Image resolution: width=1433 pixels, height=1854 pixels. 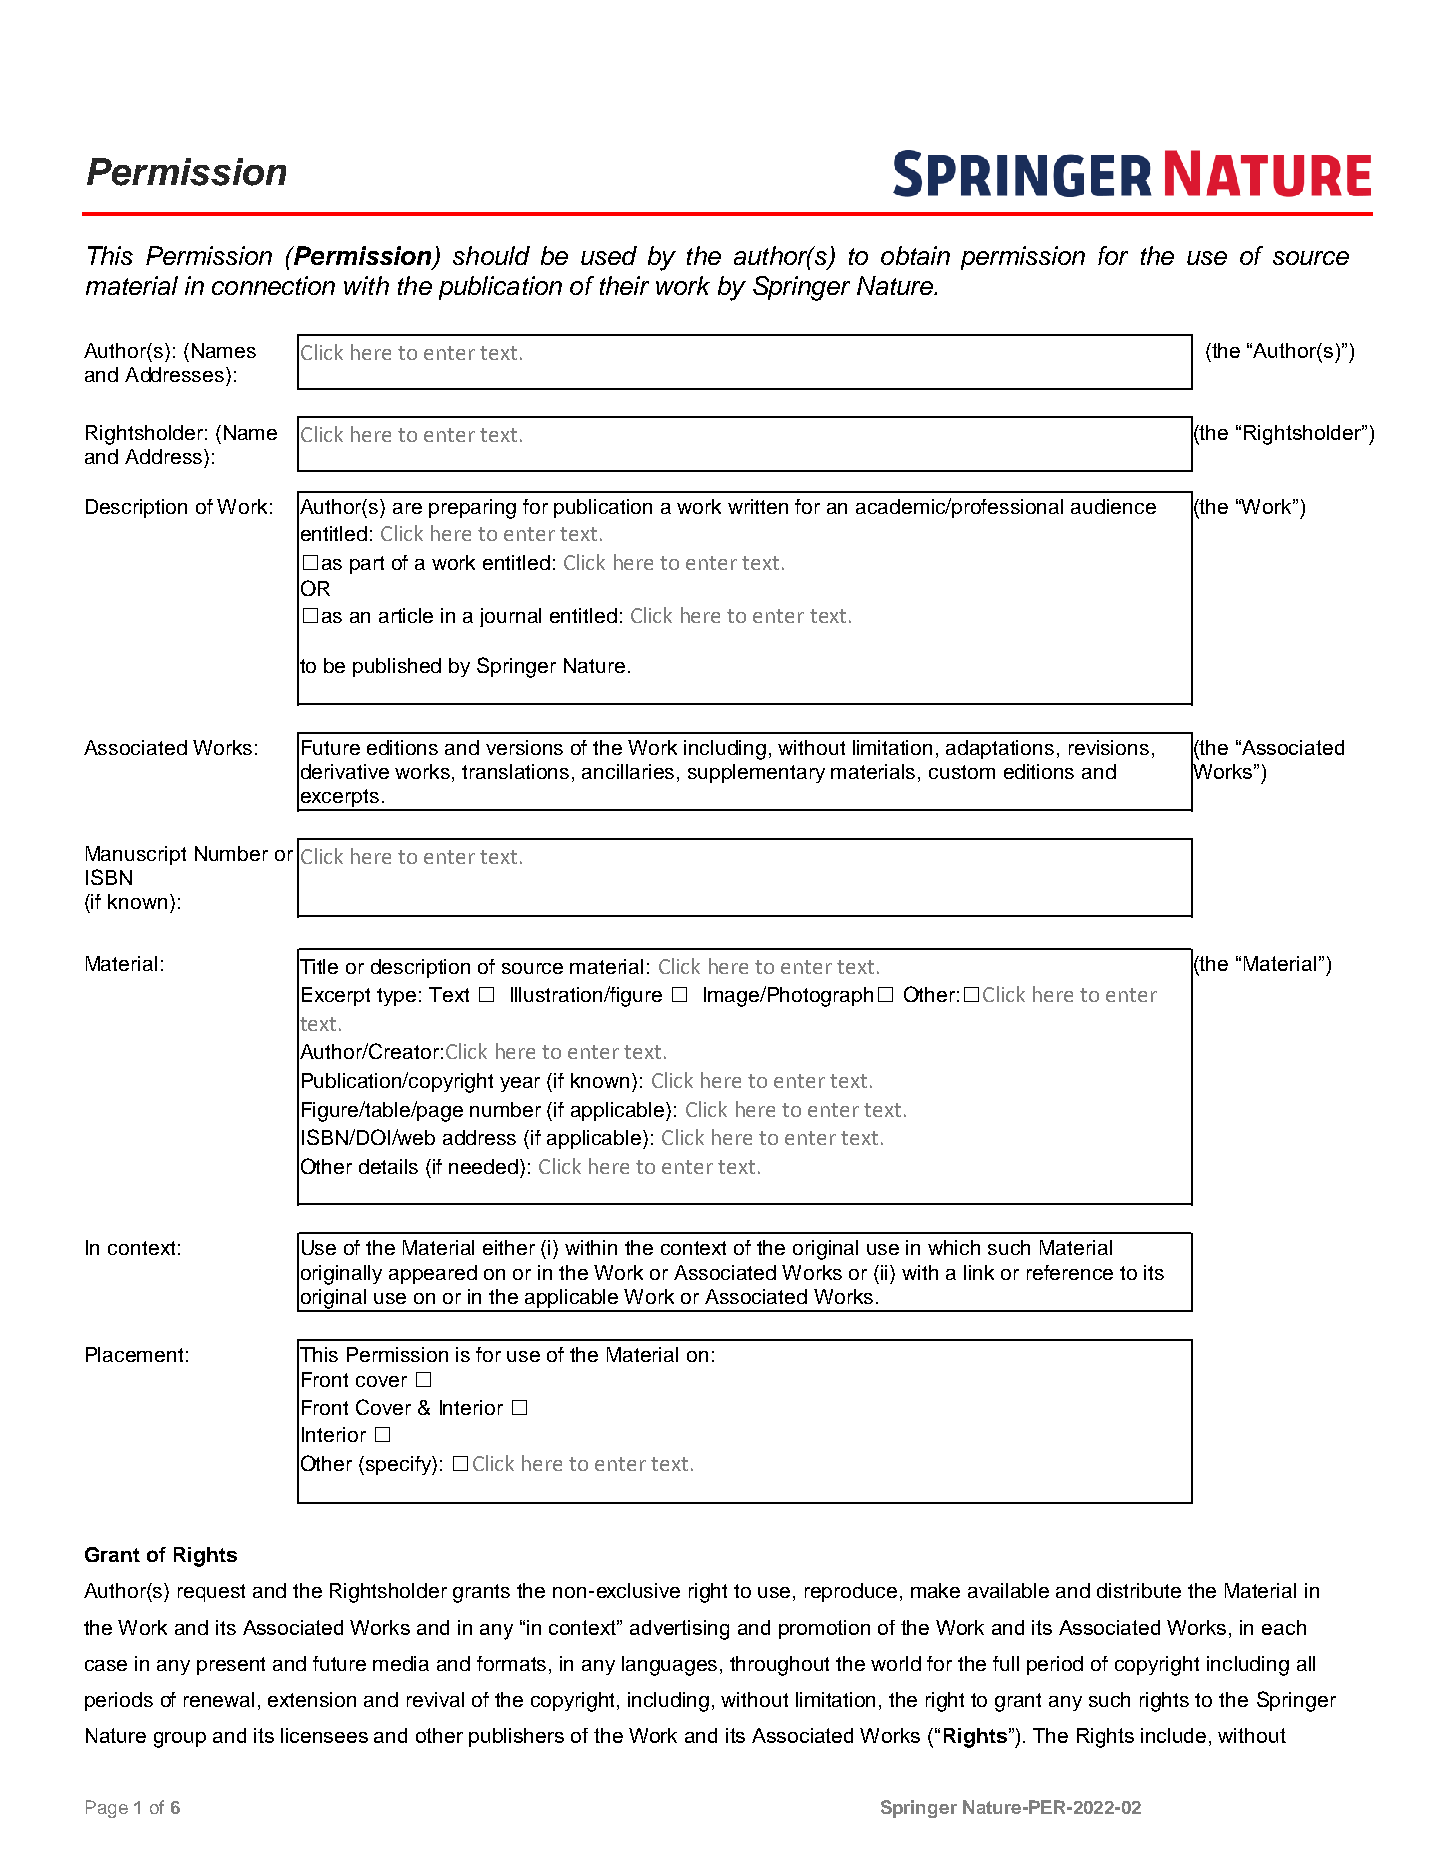 What do you see at coordinates (915, 255) in the screenshot?
I see `obtain` at bounding box center [915, 255].
